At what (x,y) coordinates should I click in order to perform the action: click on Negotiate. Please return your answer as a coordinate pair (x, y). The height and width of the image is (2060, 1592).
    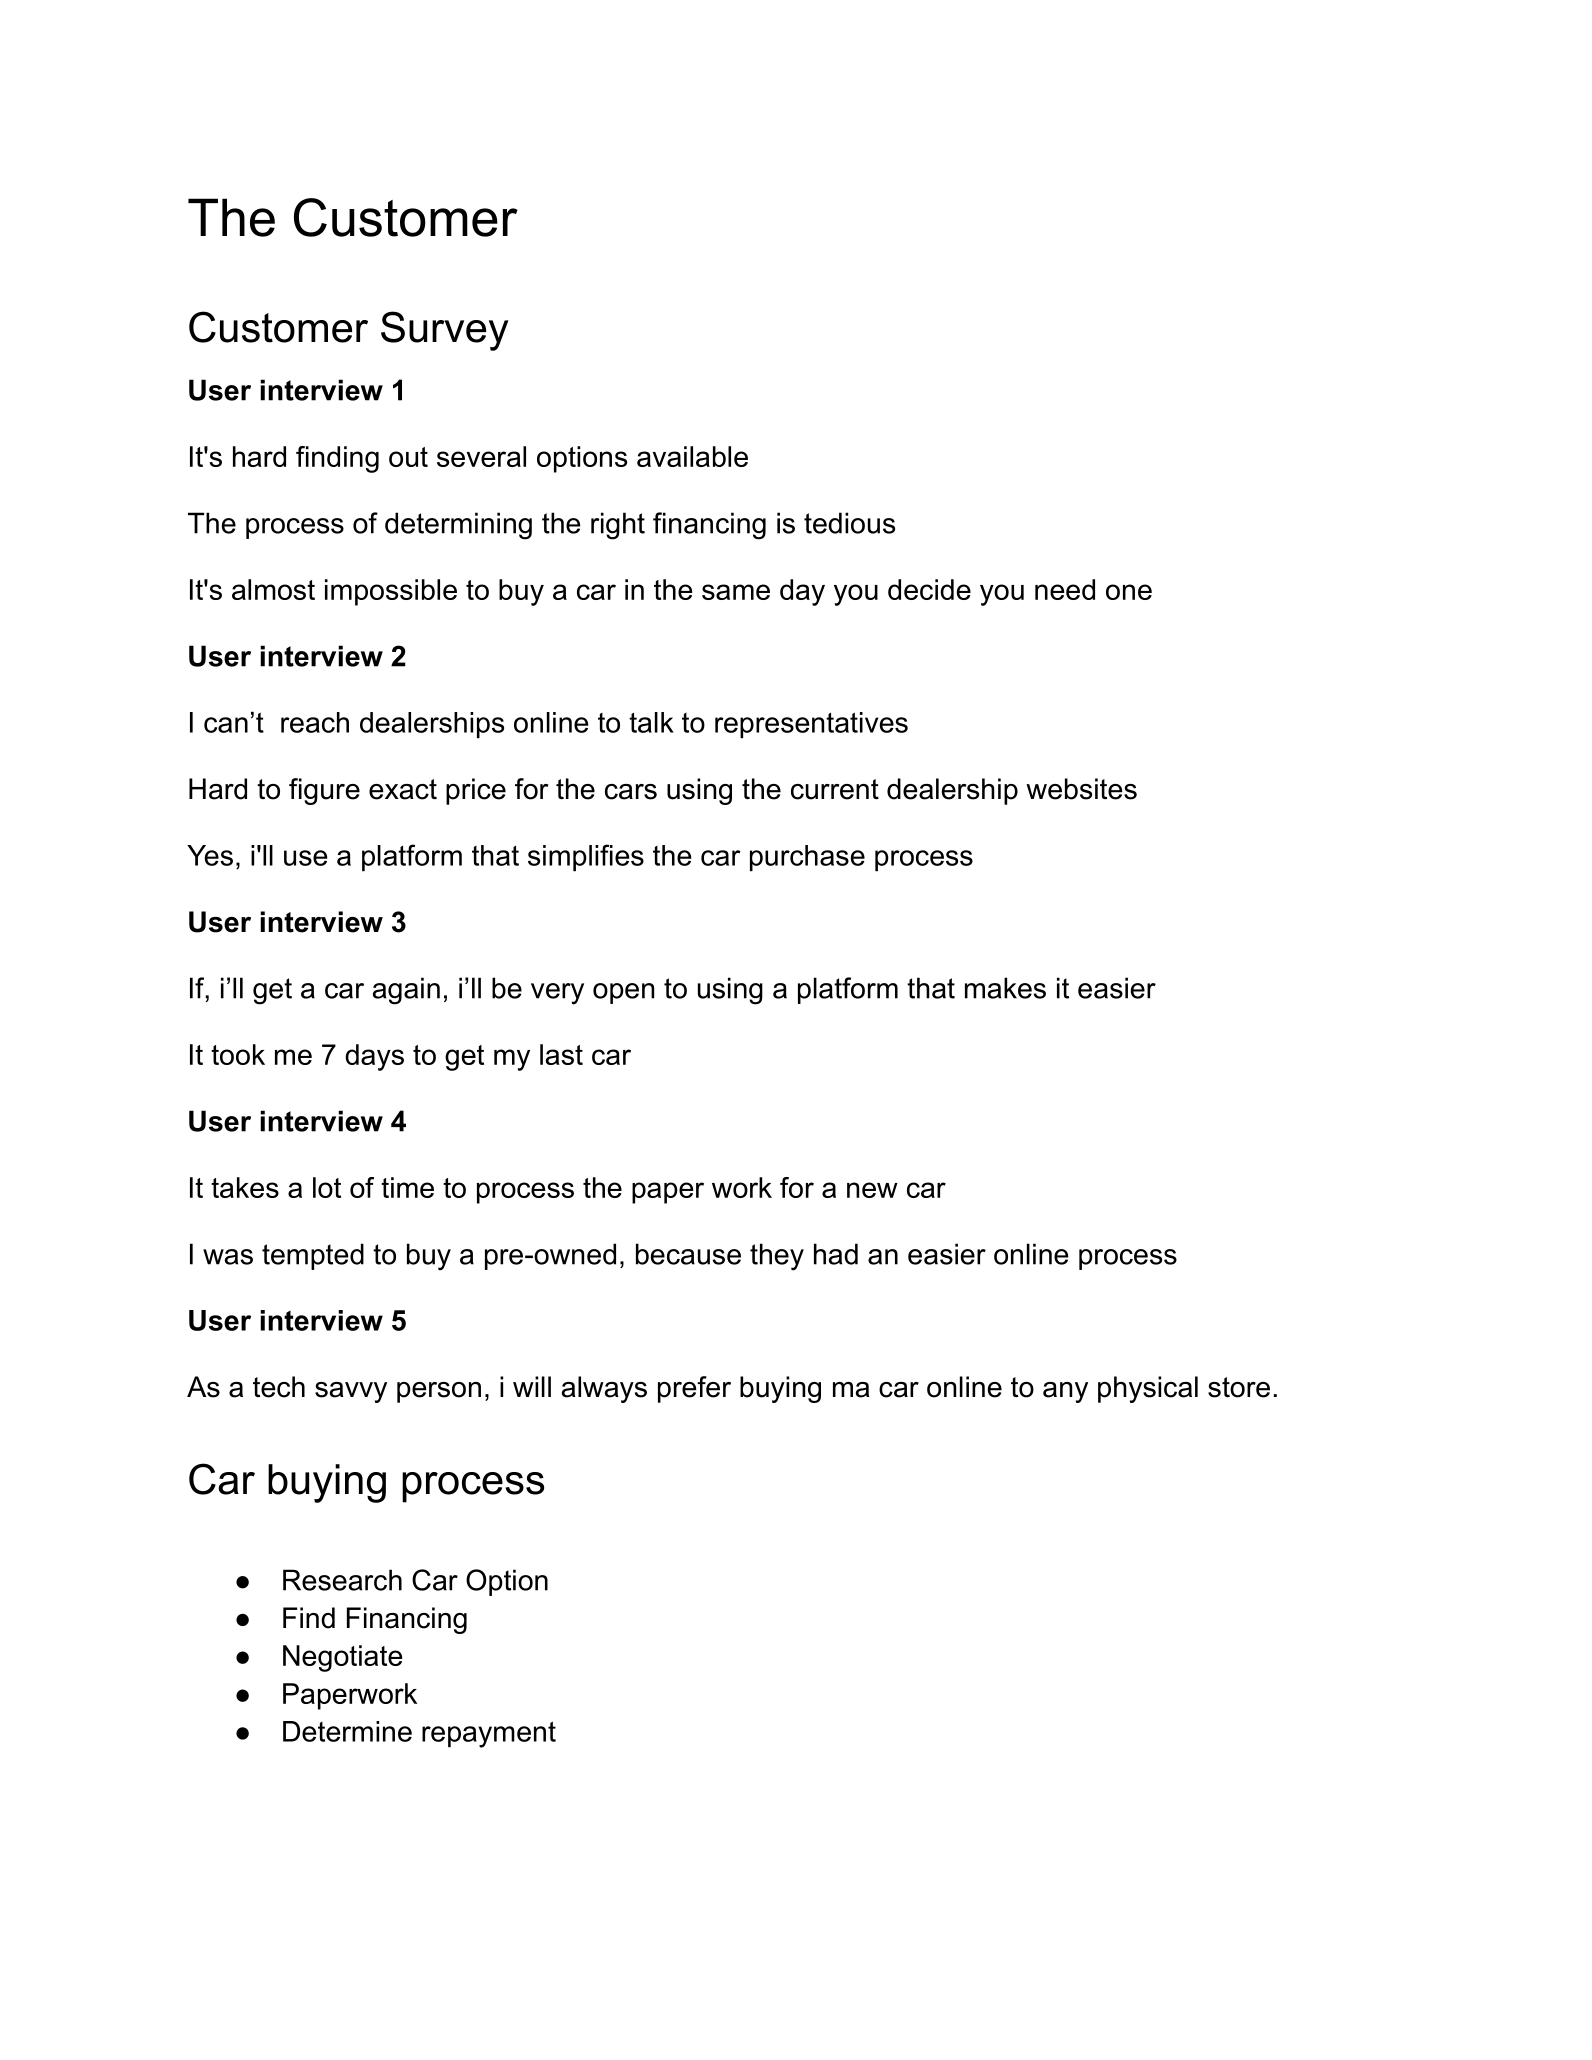
    Looking at the image, I should click on (343, 1658).
